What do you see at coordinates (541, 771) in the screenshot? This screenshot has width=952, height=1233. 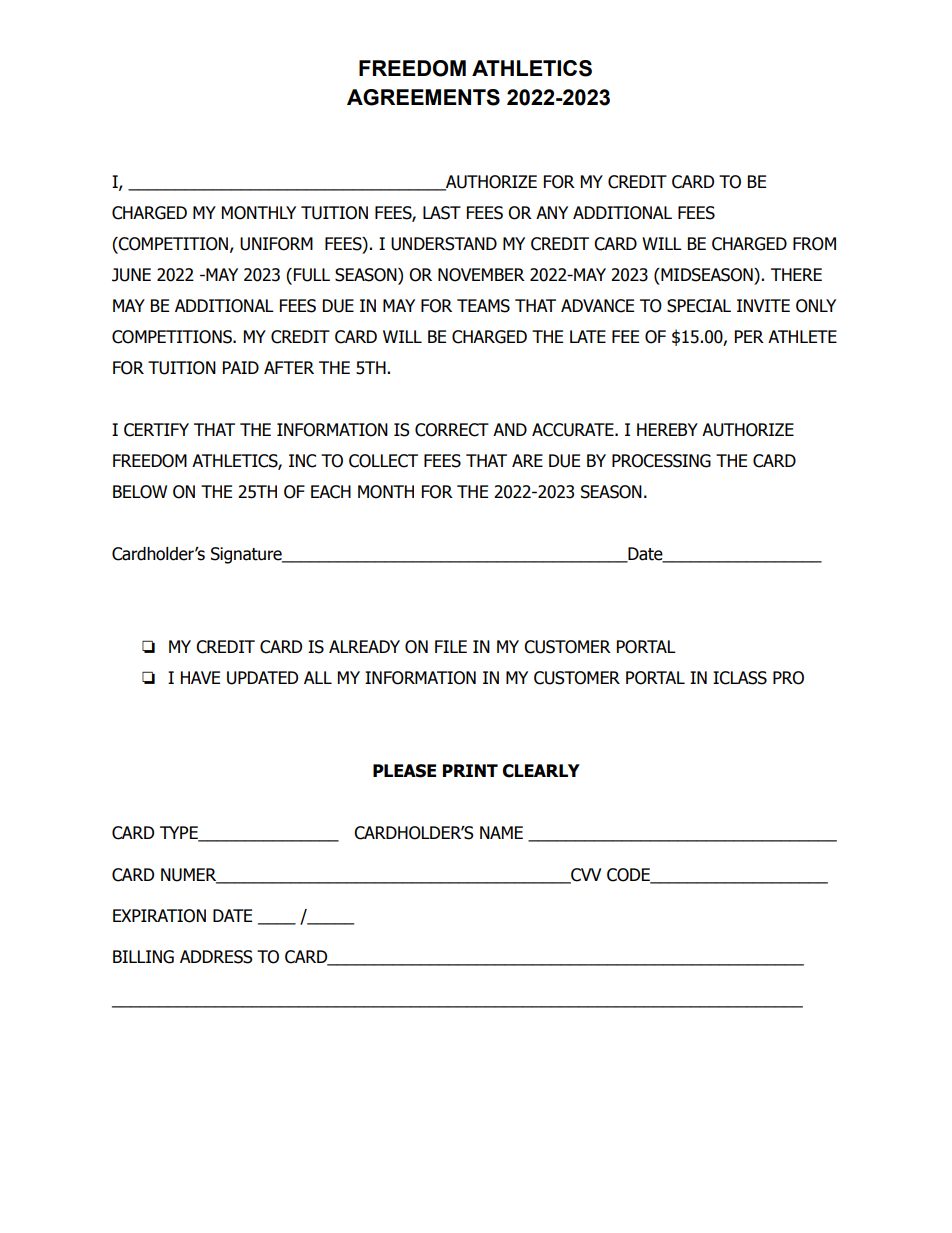 I see `CLEARLY` at bounding box center [541, 771].
